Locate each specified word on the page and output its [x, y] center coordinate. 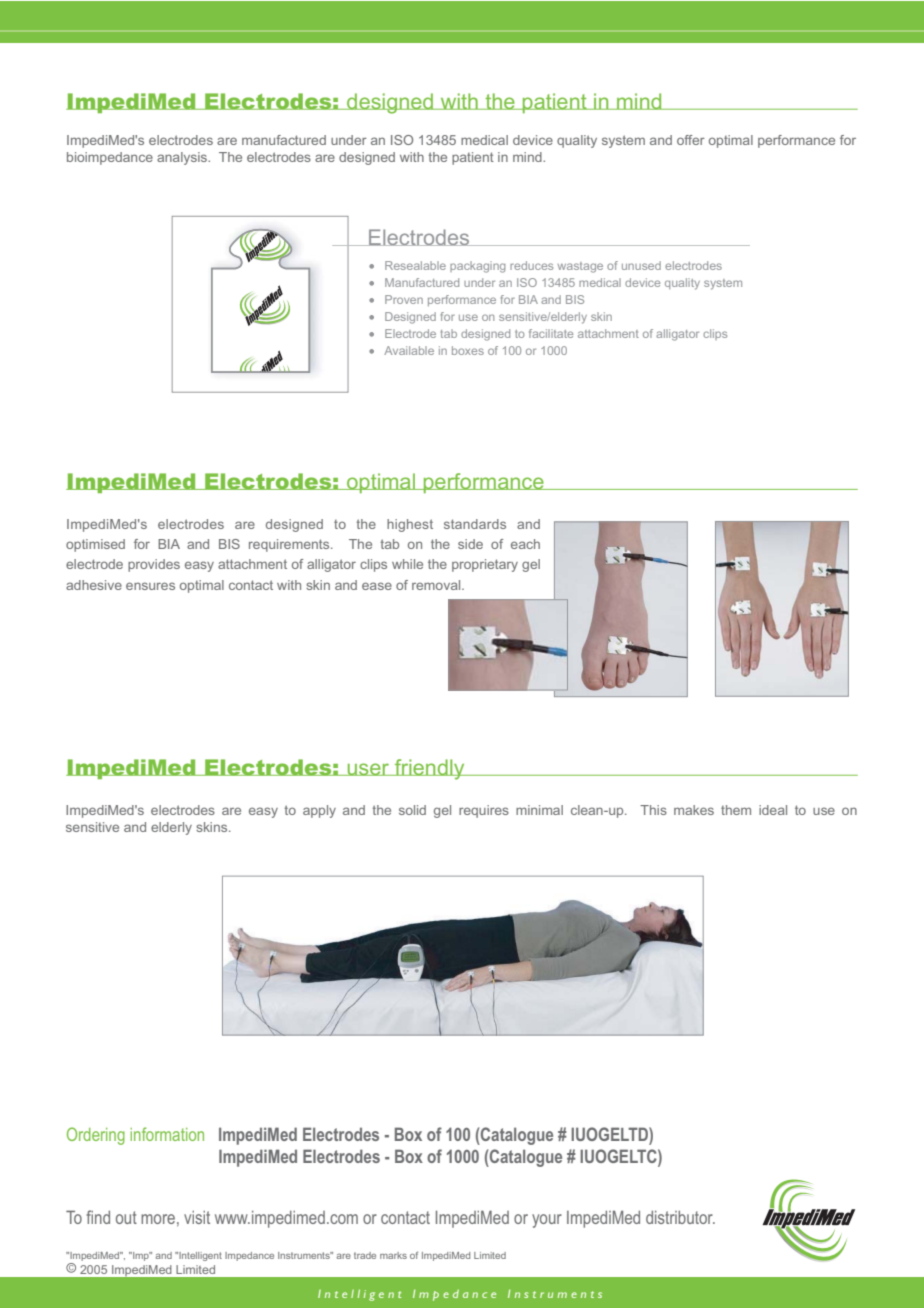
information [167, 1134]
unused [641, 265]
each [525, 544]
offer [691, 140]
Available [409, 350]
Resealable [415, 265]
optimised [95, 545]
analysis [183, 158]
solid [412, 810]
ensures [150, 586]
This [653, 810]
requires [484, 811]
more [158, 1219]
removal [437, 585]
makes [694, 810]
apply [319, 811]
